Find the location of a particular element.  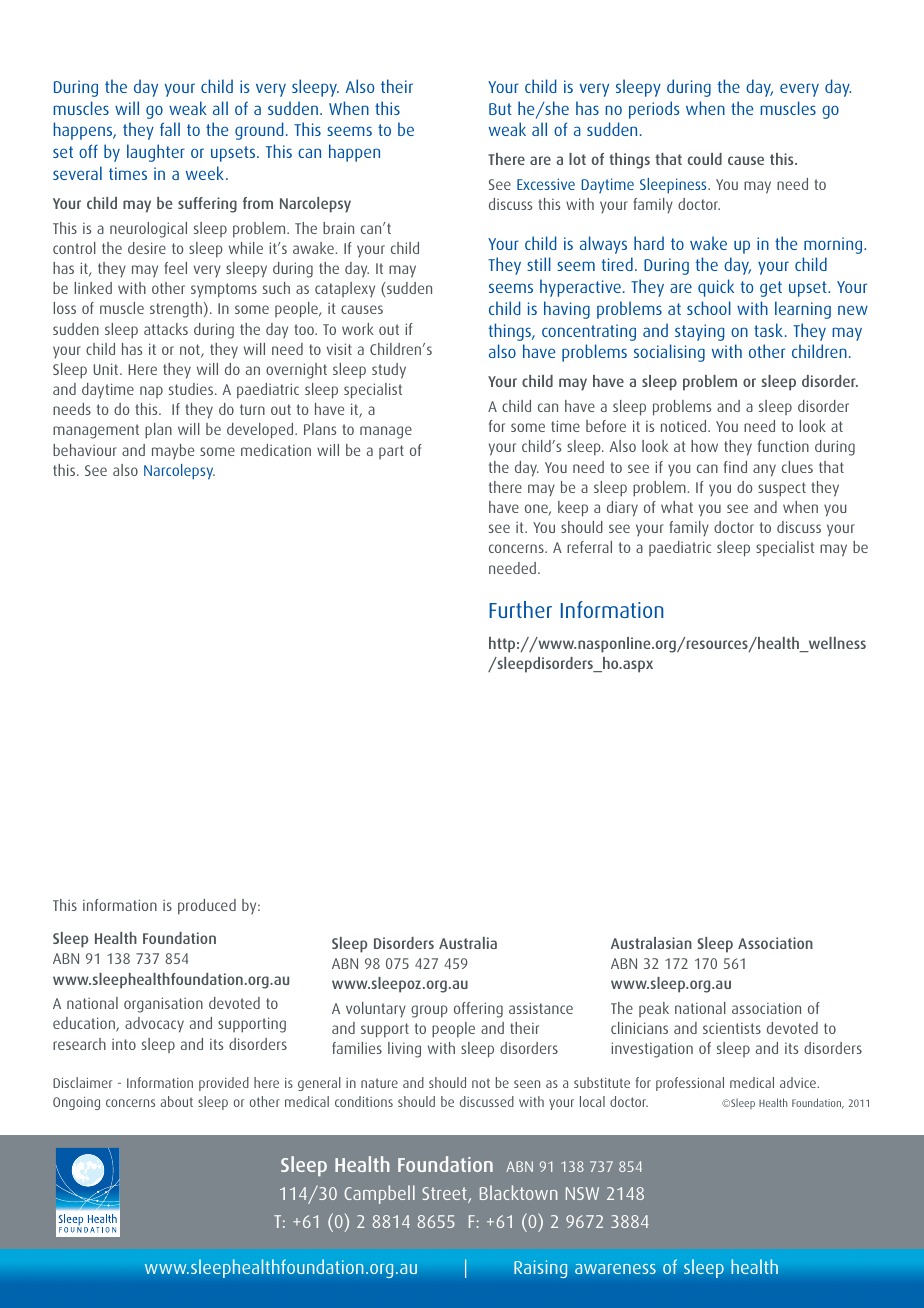

But is located at coordinates (500, 109).
